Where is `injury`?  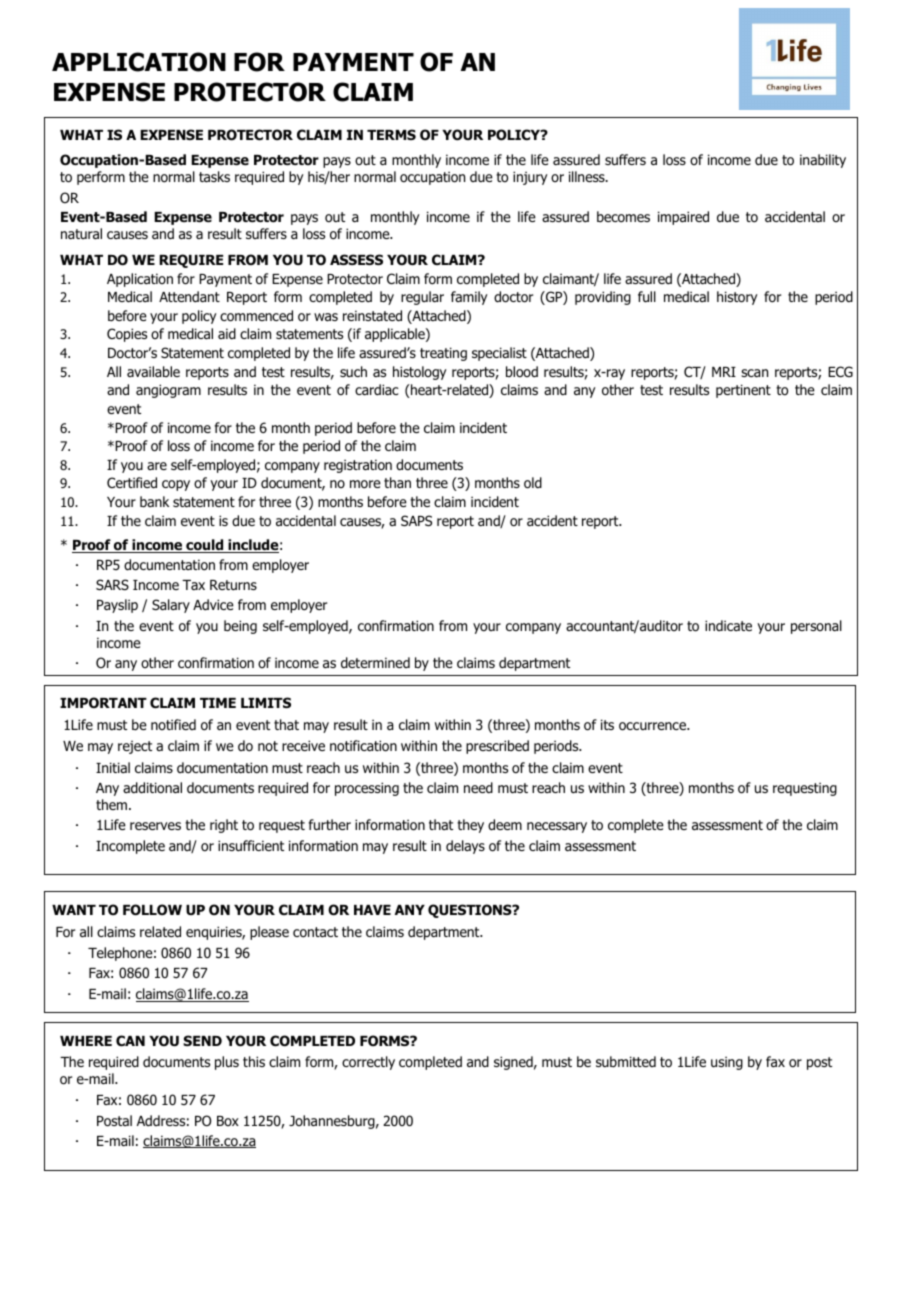
injury is located at coordinates (530, 178).
